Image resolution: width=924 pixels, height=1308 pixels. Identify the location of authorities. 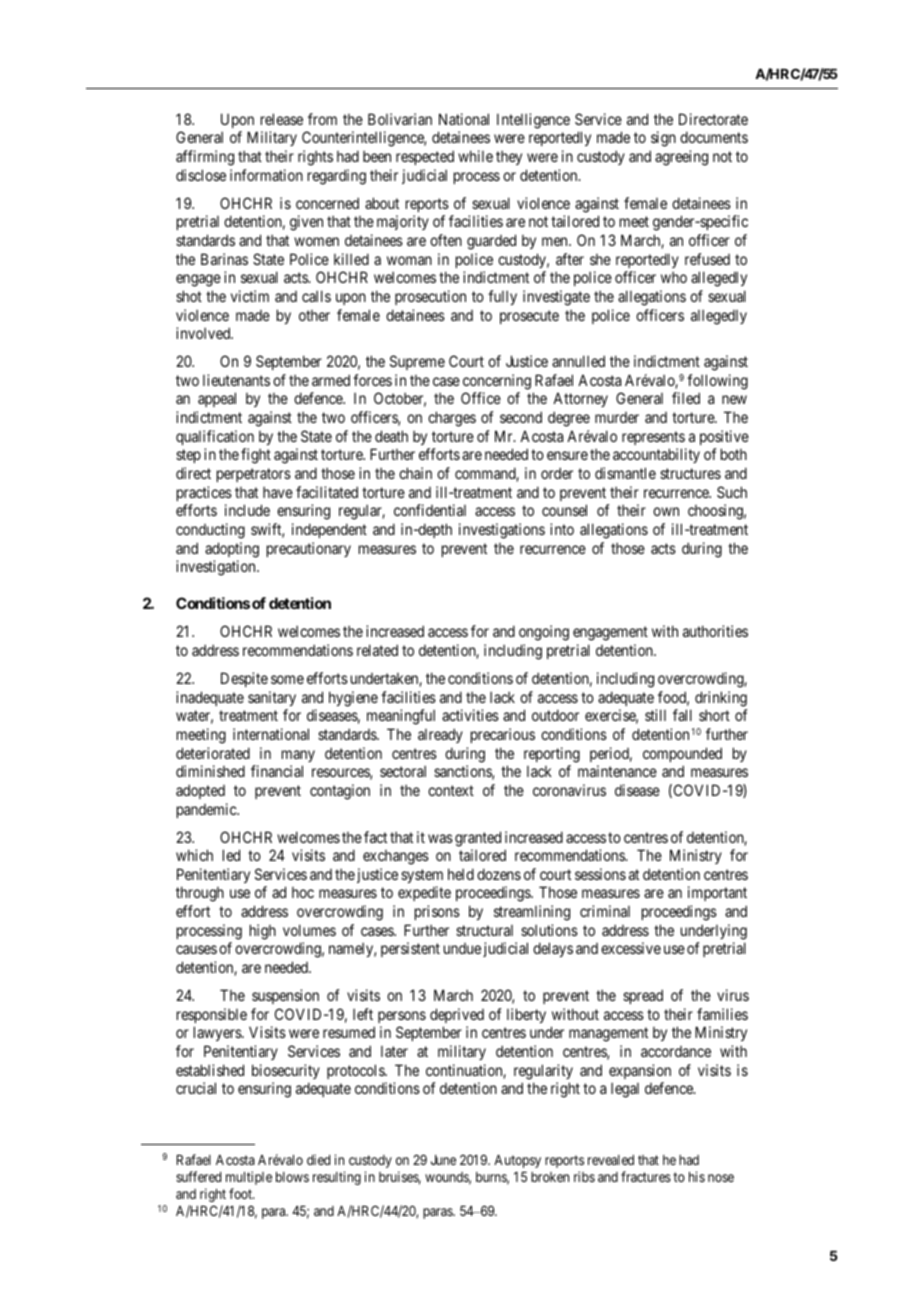
(715, 631).
